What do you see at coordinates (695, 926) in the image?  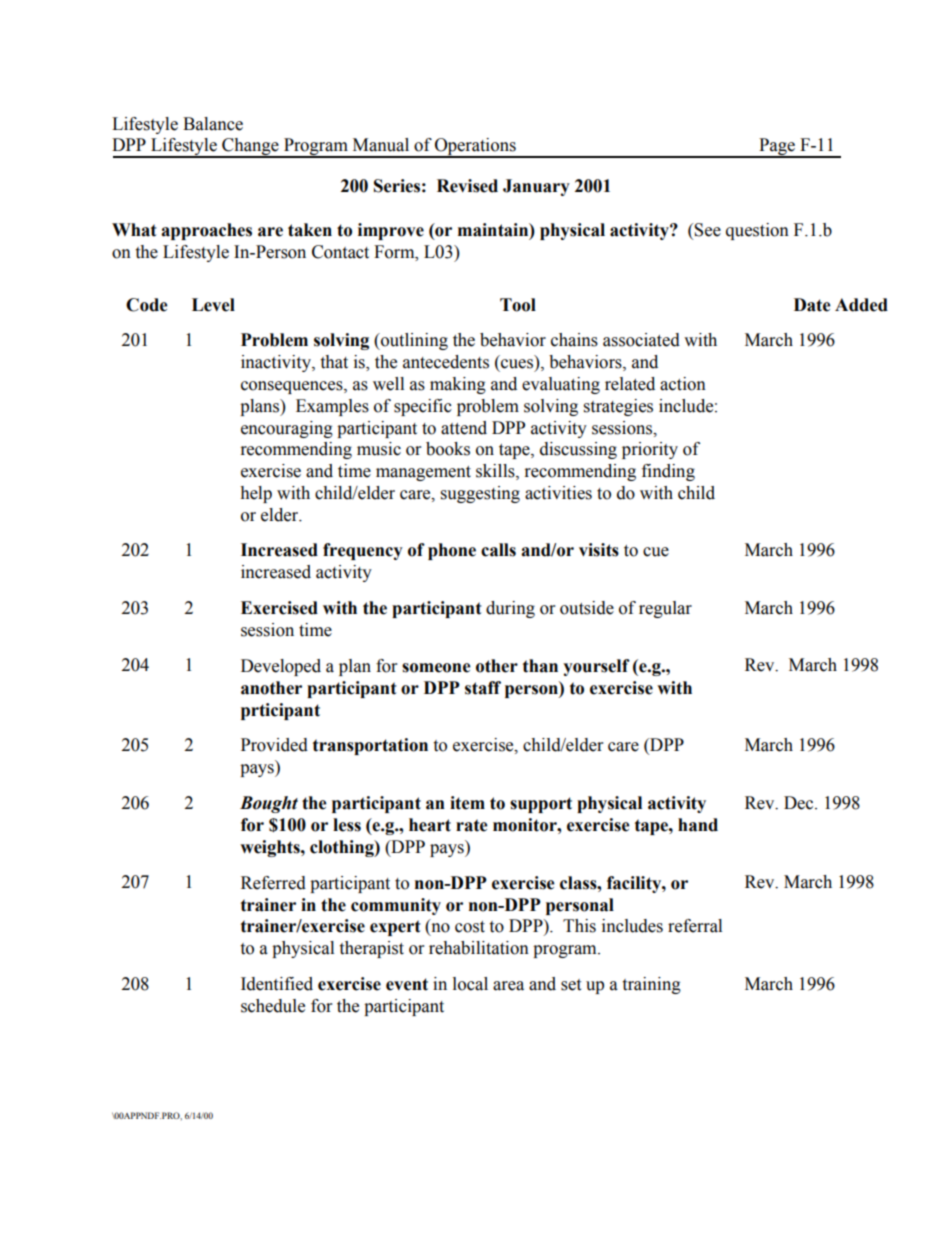 I see `referral` at bounding box center [695, 926].
